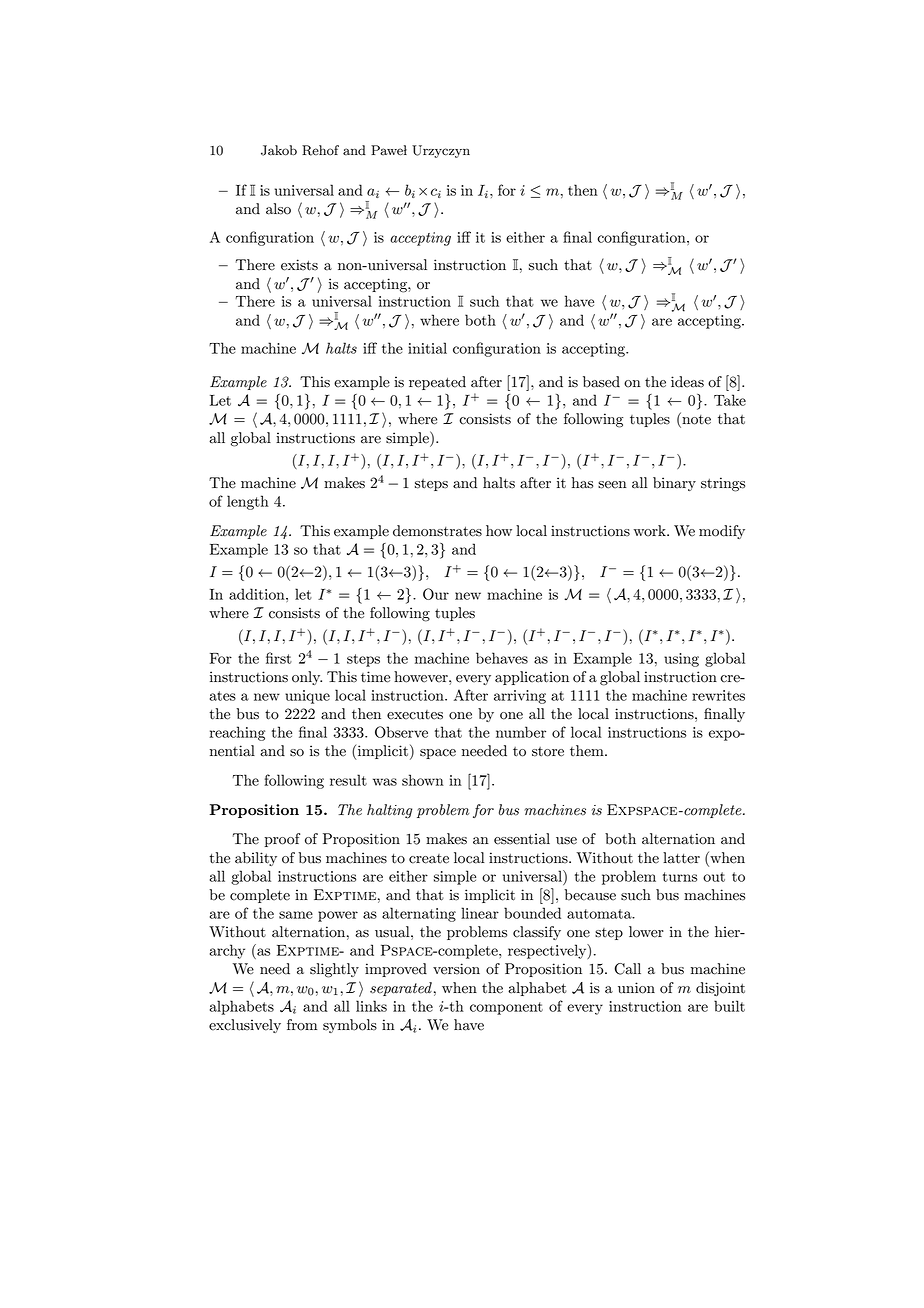 Image resolution: width=924 pixels, height=1308 pixels. I want to click on Take, so click(730, 400).
